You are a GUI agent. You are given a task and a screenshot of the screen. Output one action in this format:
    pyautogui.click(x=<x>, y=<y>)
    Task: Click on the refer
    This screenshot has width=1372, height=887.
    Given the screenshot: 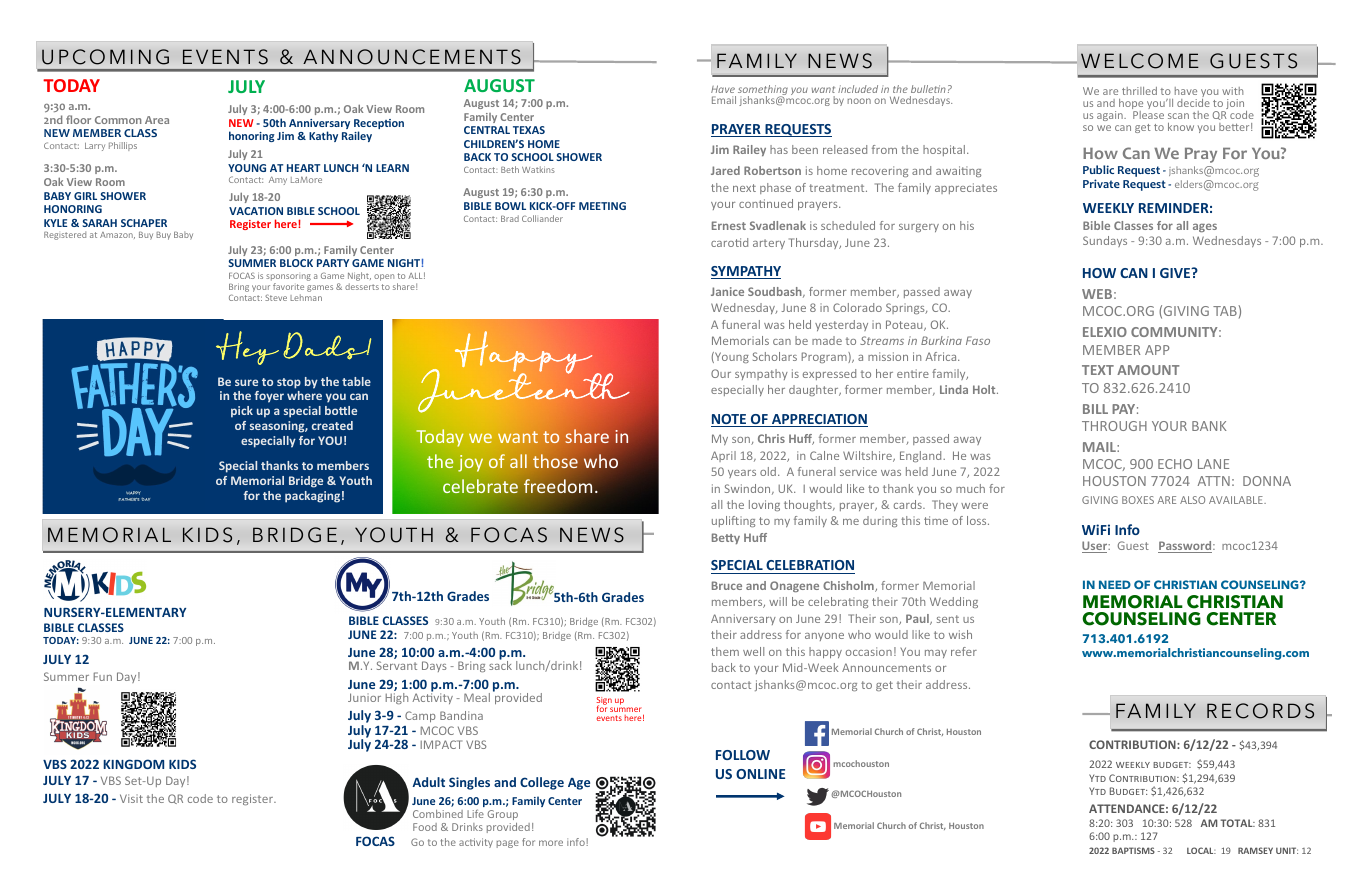 What is the action you would take?
    pyautogui.click(x=964, y=651)
